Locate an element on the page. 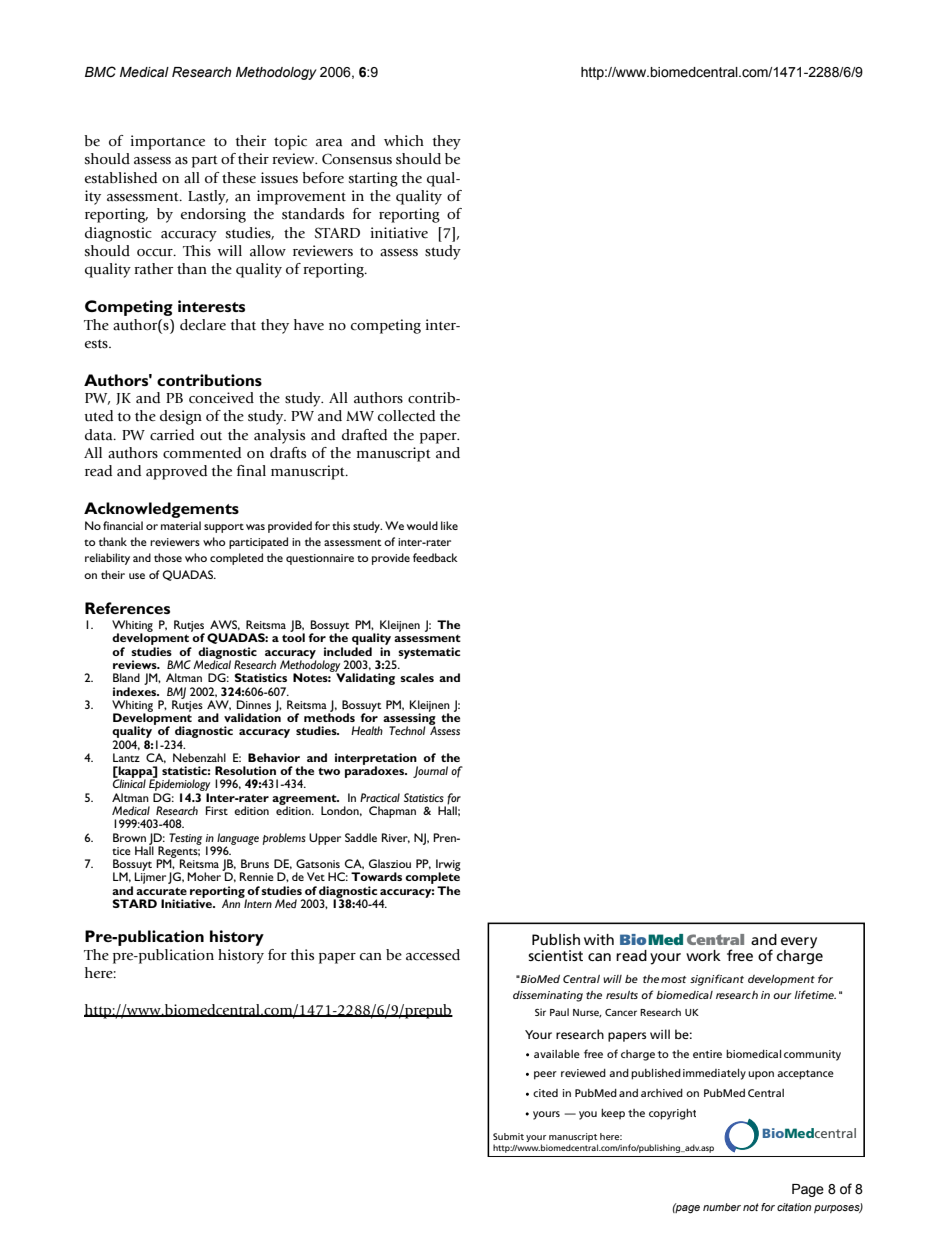  Submit is located at coordinates (508, 1136).
